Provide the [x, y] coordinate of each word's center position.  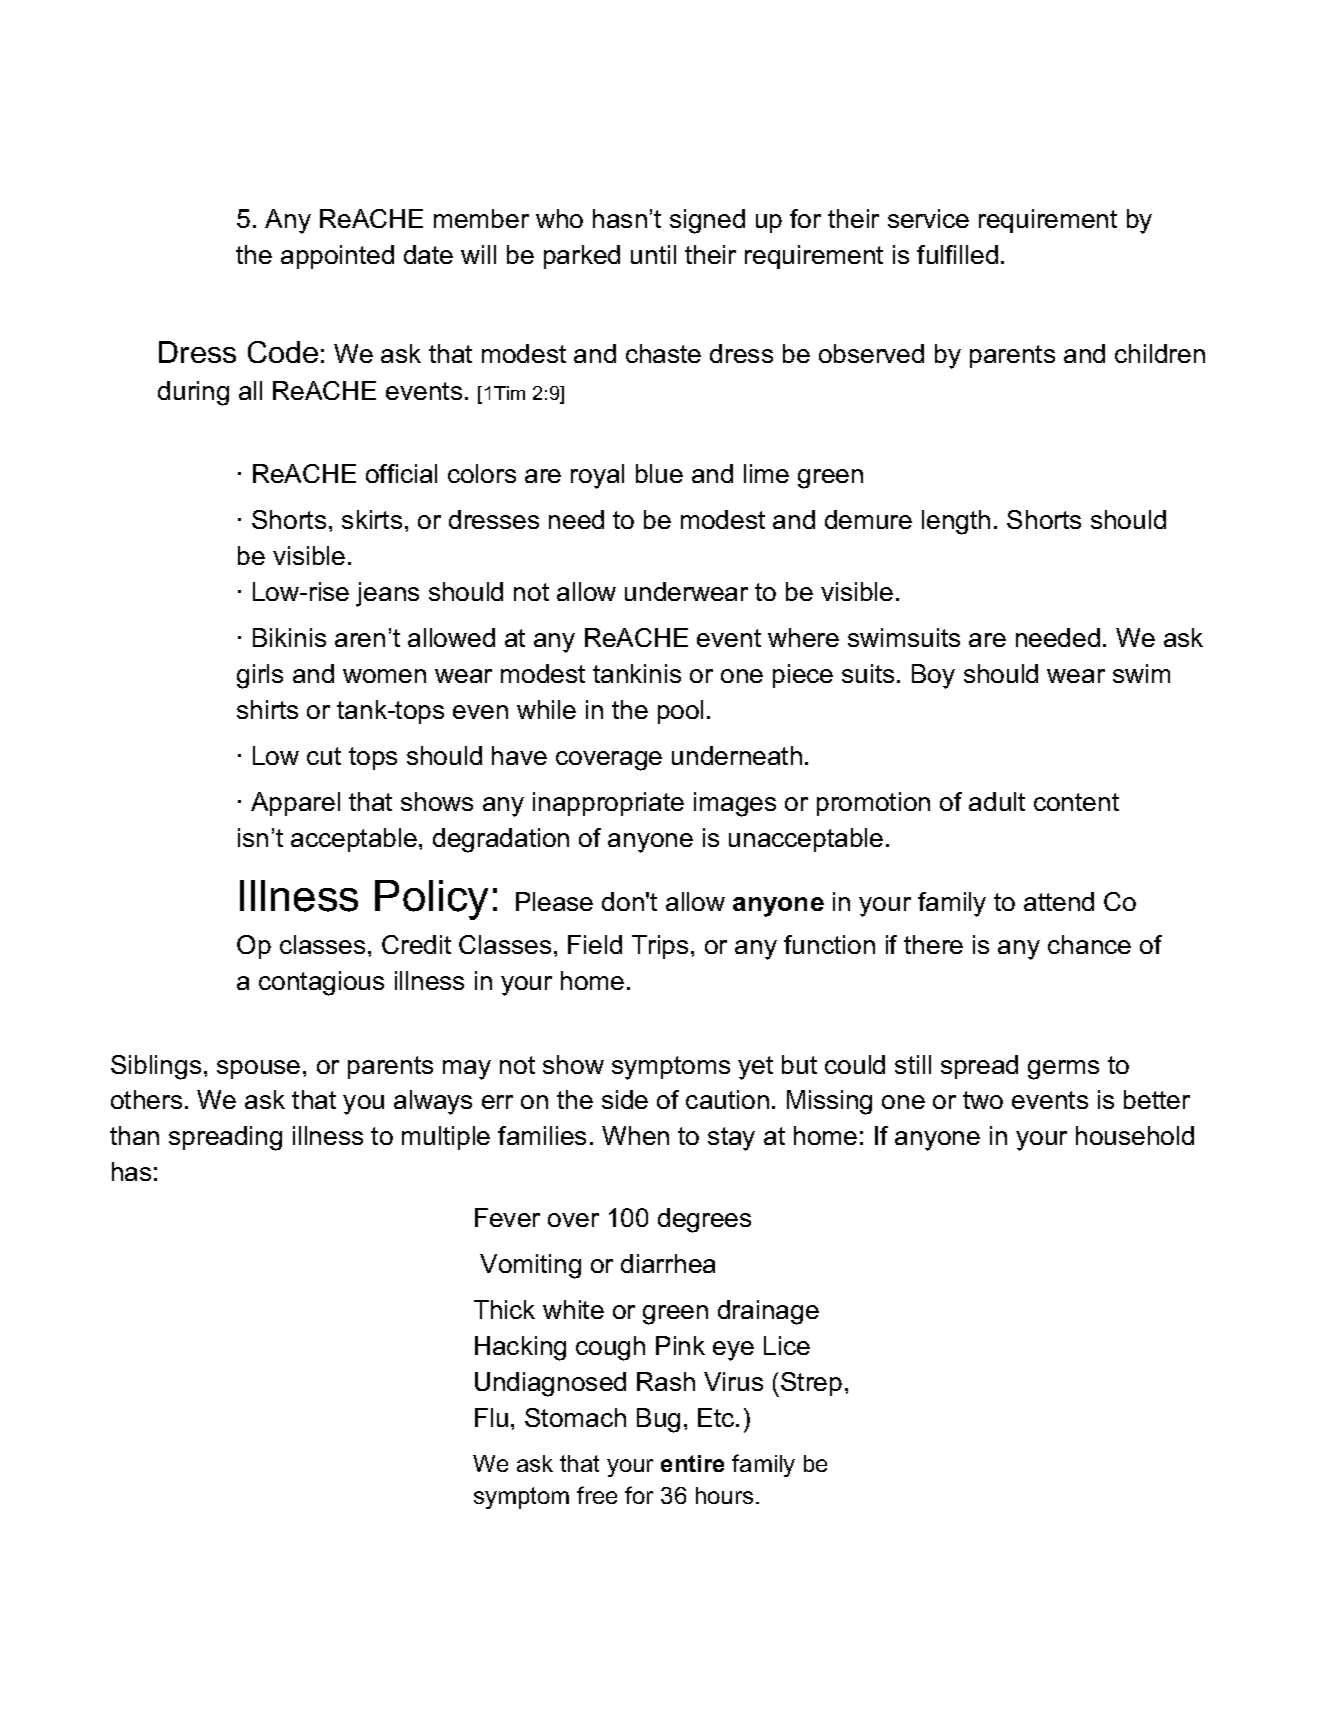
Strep [811, 1384]
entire [692, 1463]
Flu [491, 1417]
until [653, 254]
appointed [337, 257]
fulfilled [957, 254]
